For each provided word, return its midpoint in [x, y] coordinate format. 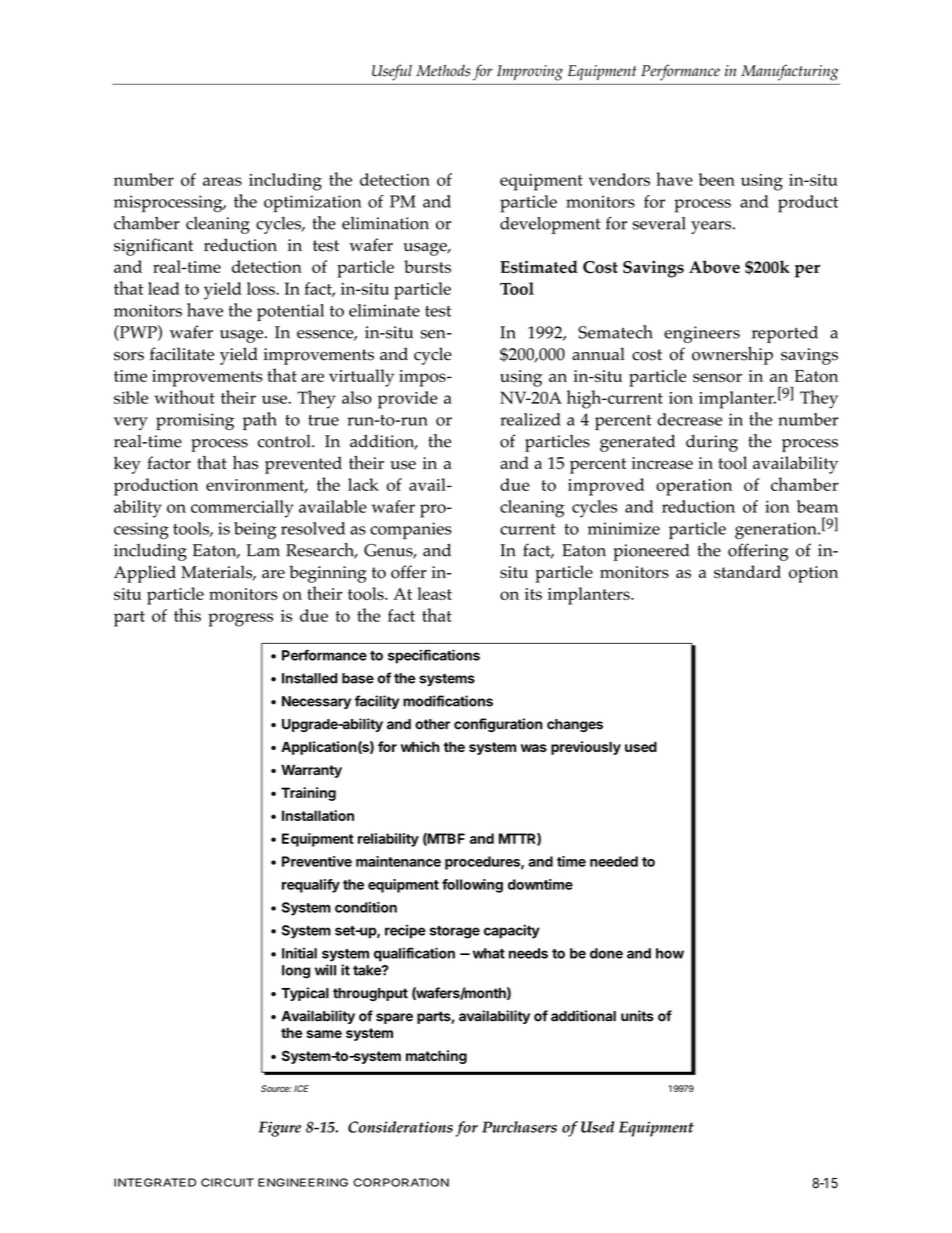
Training [308, 794]
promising [195, 422]
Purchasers [519, 1127]
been [717, 179]
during [712, 443]
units [637, 1016]
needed [614, 861]
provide [408, 400]
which [420, 746]
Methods [443, 71]
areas [222, 181]
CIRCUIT [227, 1182]
